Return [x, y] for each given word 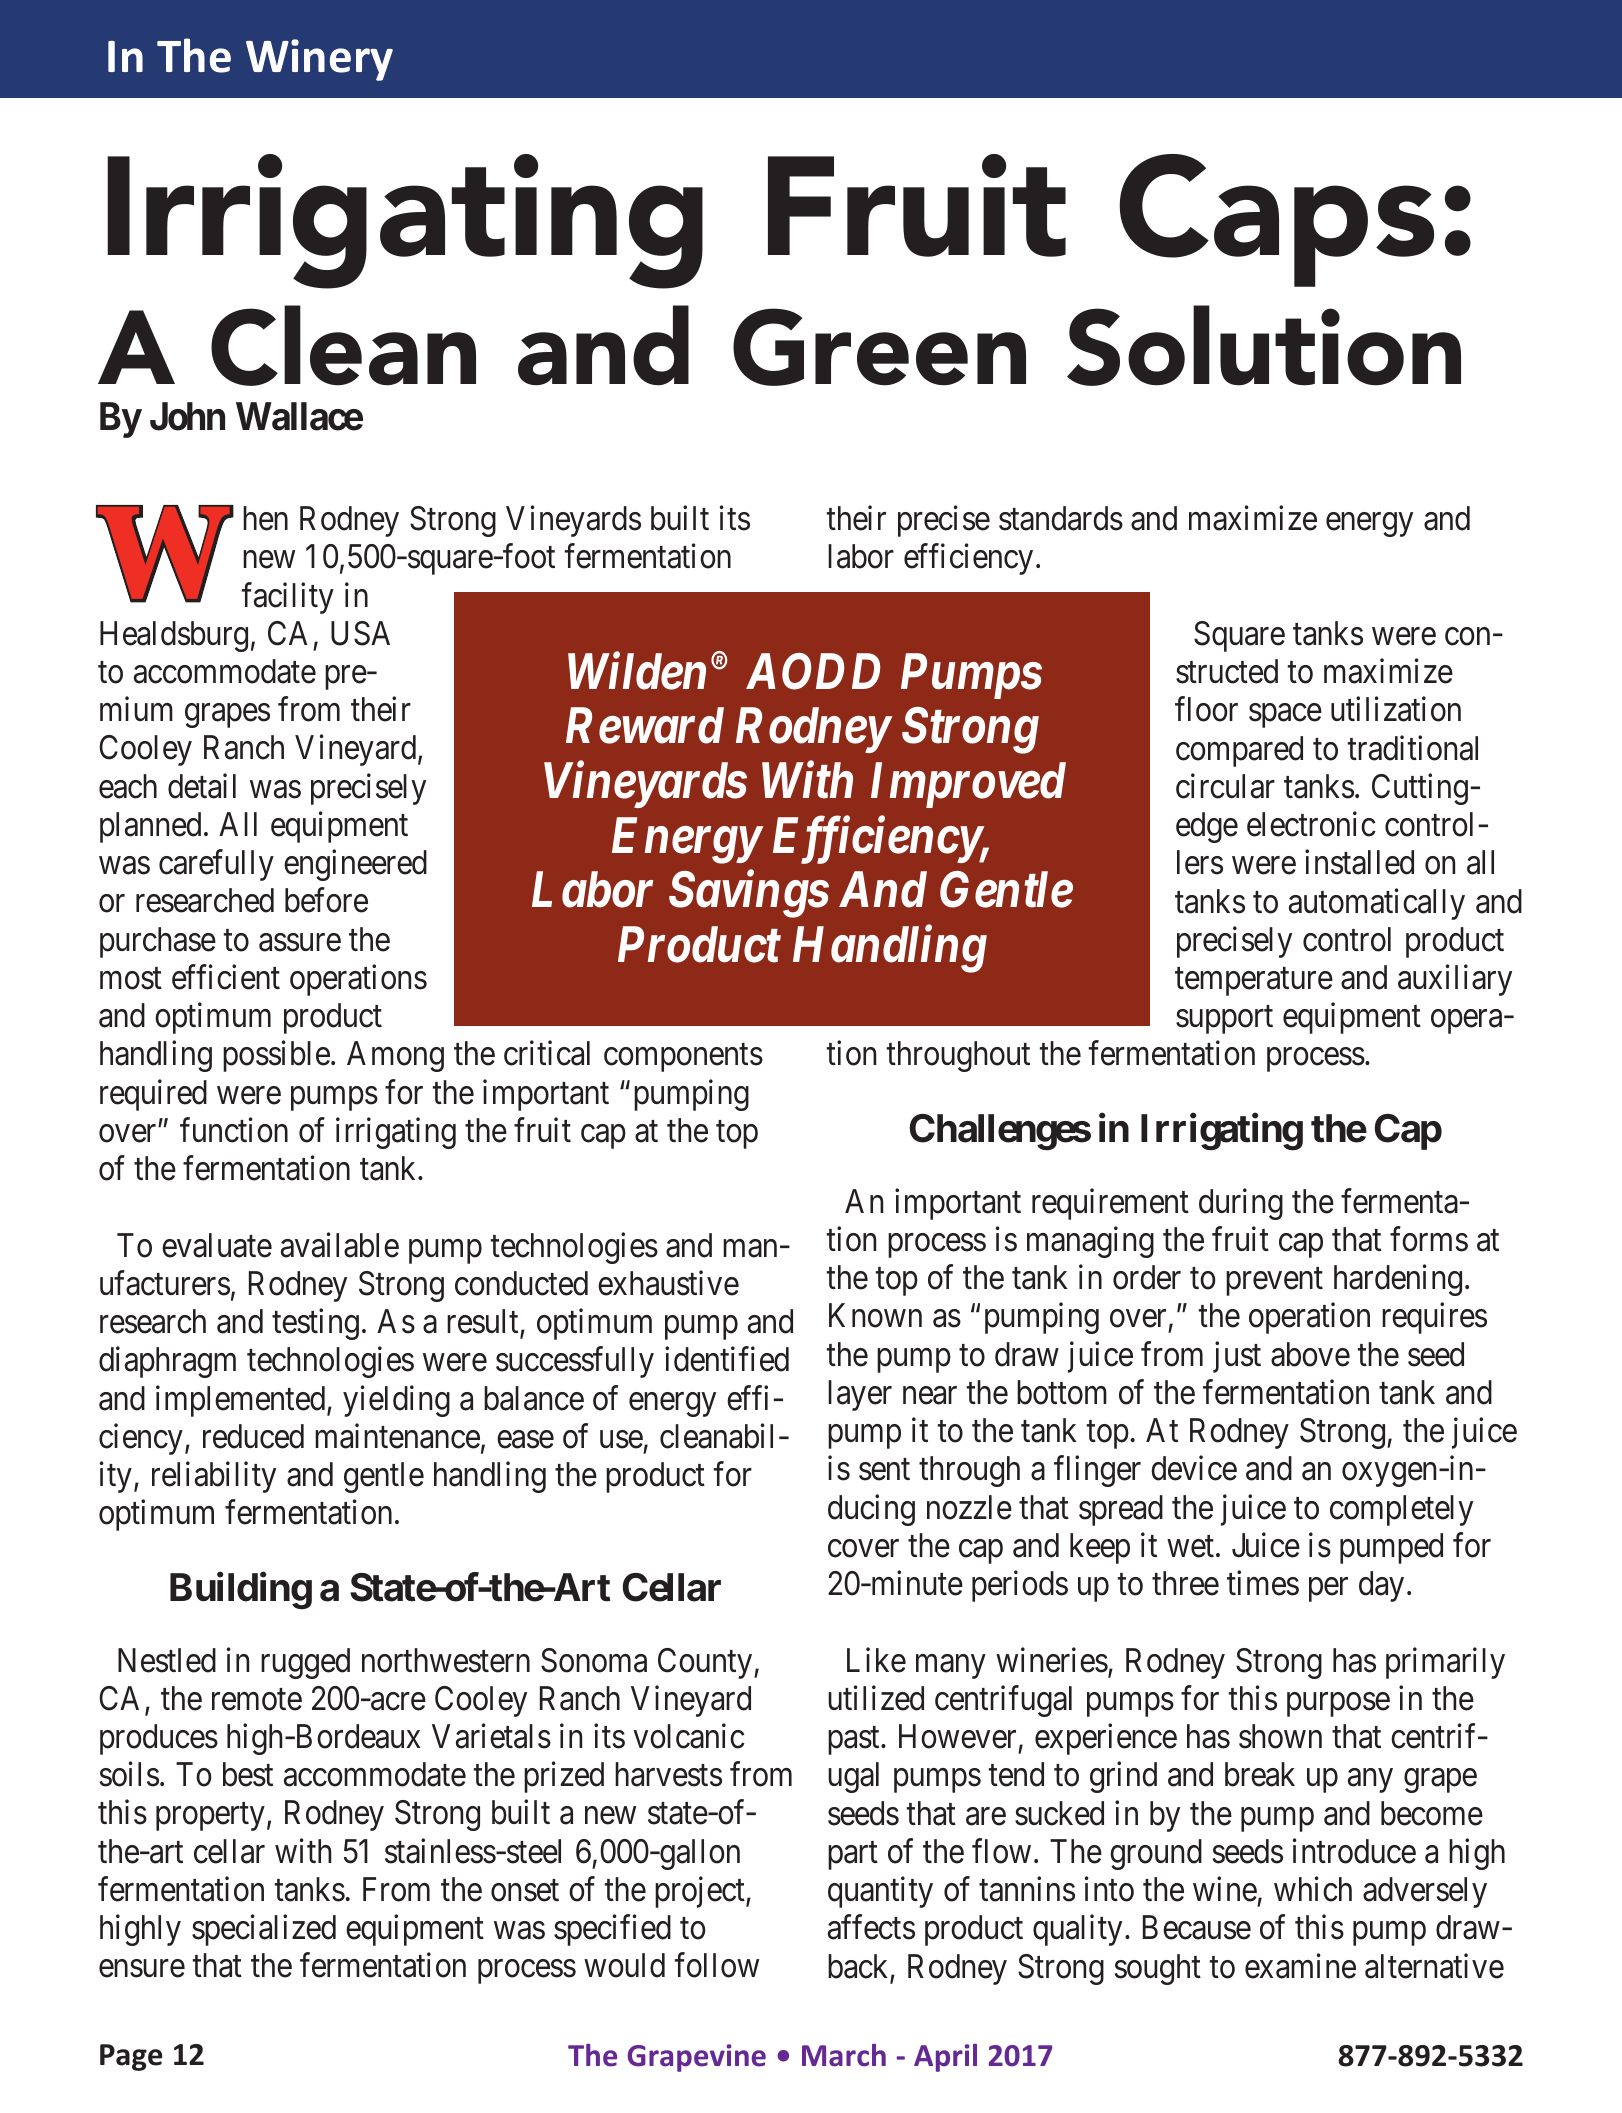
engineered [355, 865]
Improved [968, 785]
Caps [1276, 220]
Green [879, 347]
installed [1359, 862]
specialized [264, 1930]
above [1310, 1354]
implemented [242, 1401]
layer [860, 1395]
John [187, 416]
